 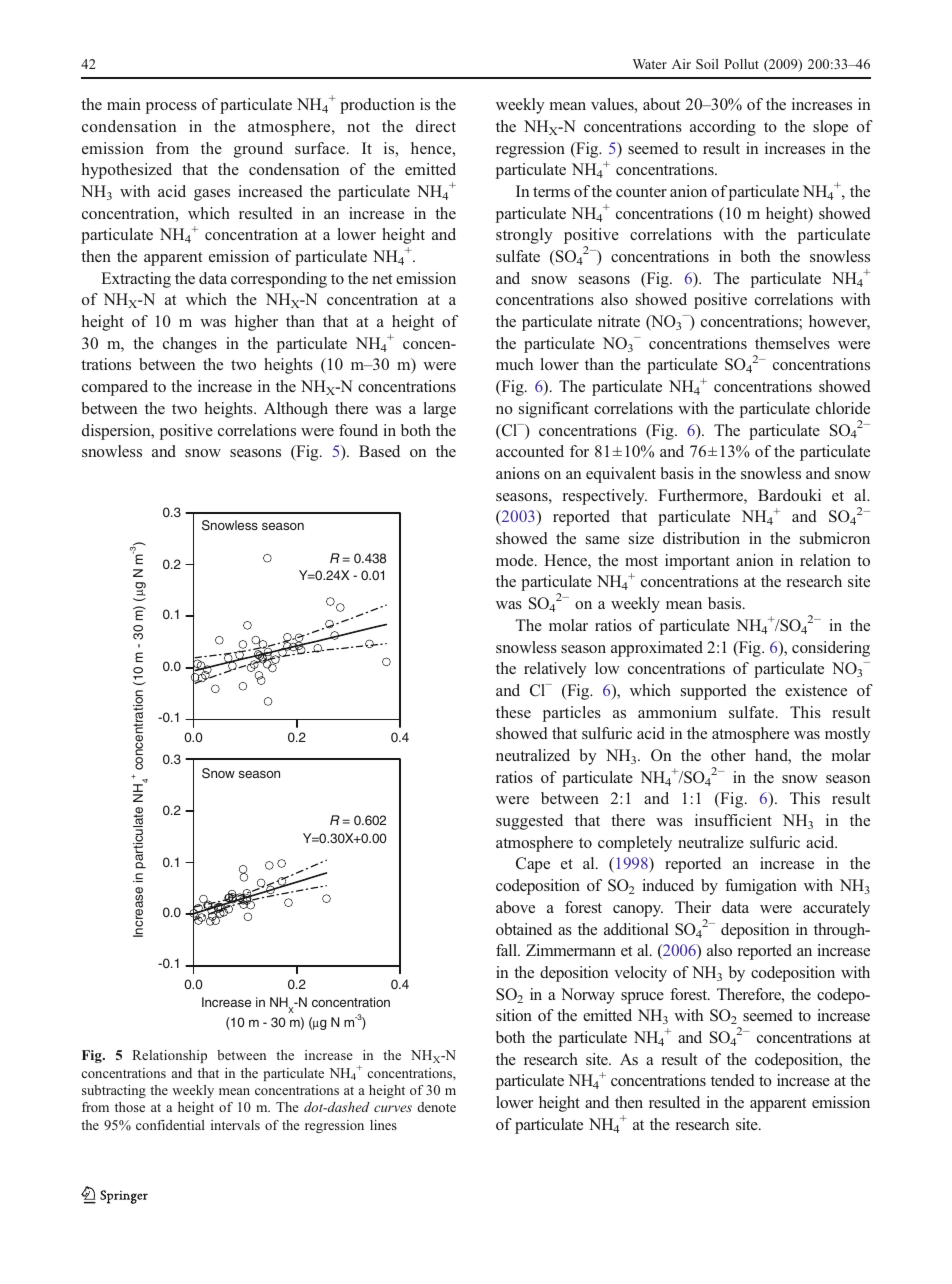 I want to click on Although, so click(x=296, y=410).
